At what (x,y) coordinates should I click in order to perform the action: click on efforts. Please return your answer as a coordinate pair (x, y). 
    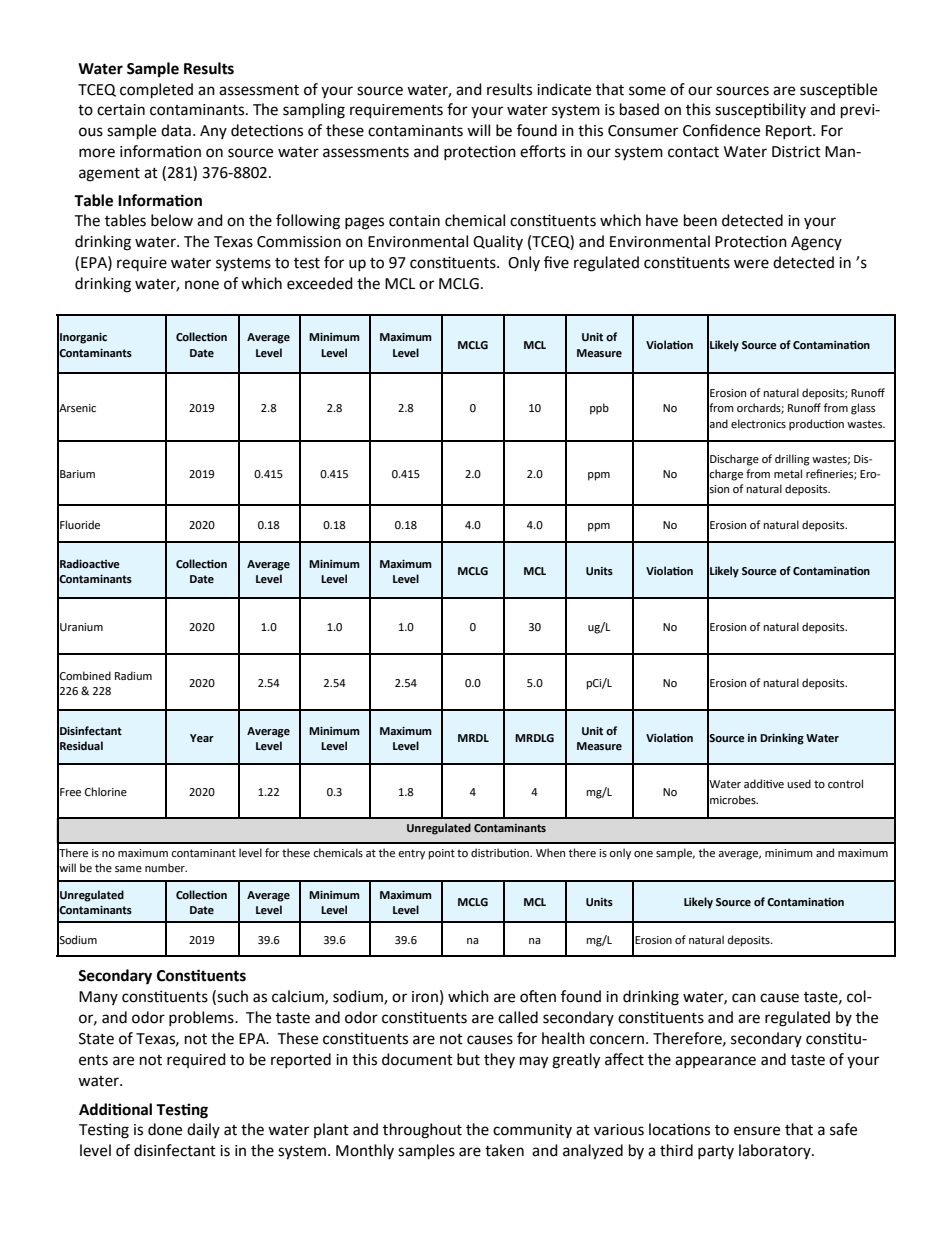
    Looking at the image, I should click on (543, 151).
